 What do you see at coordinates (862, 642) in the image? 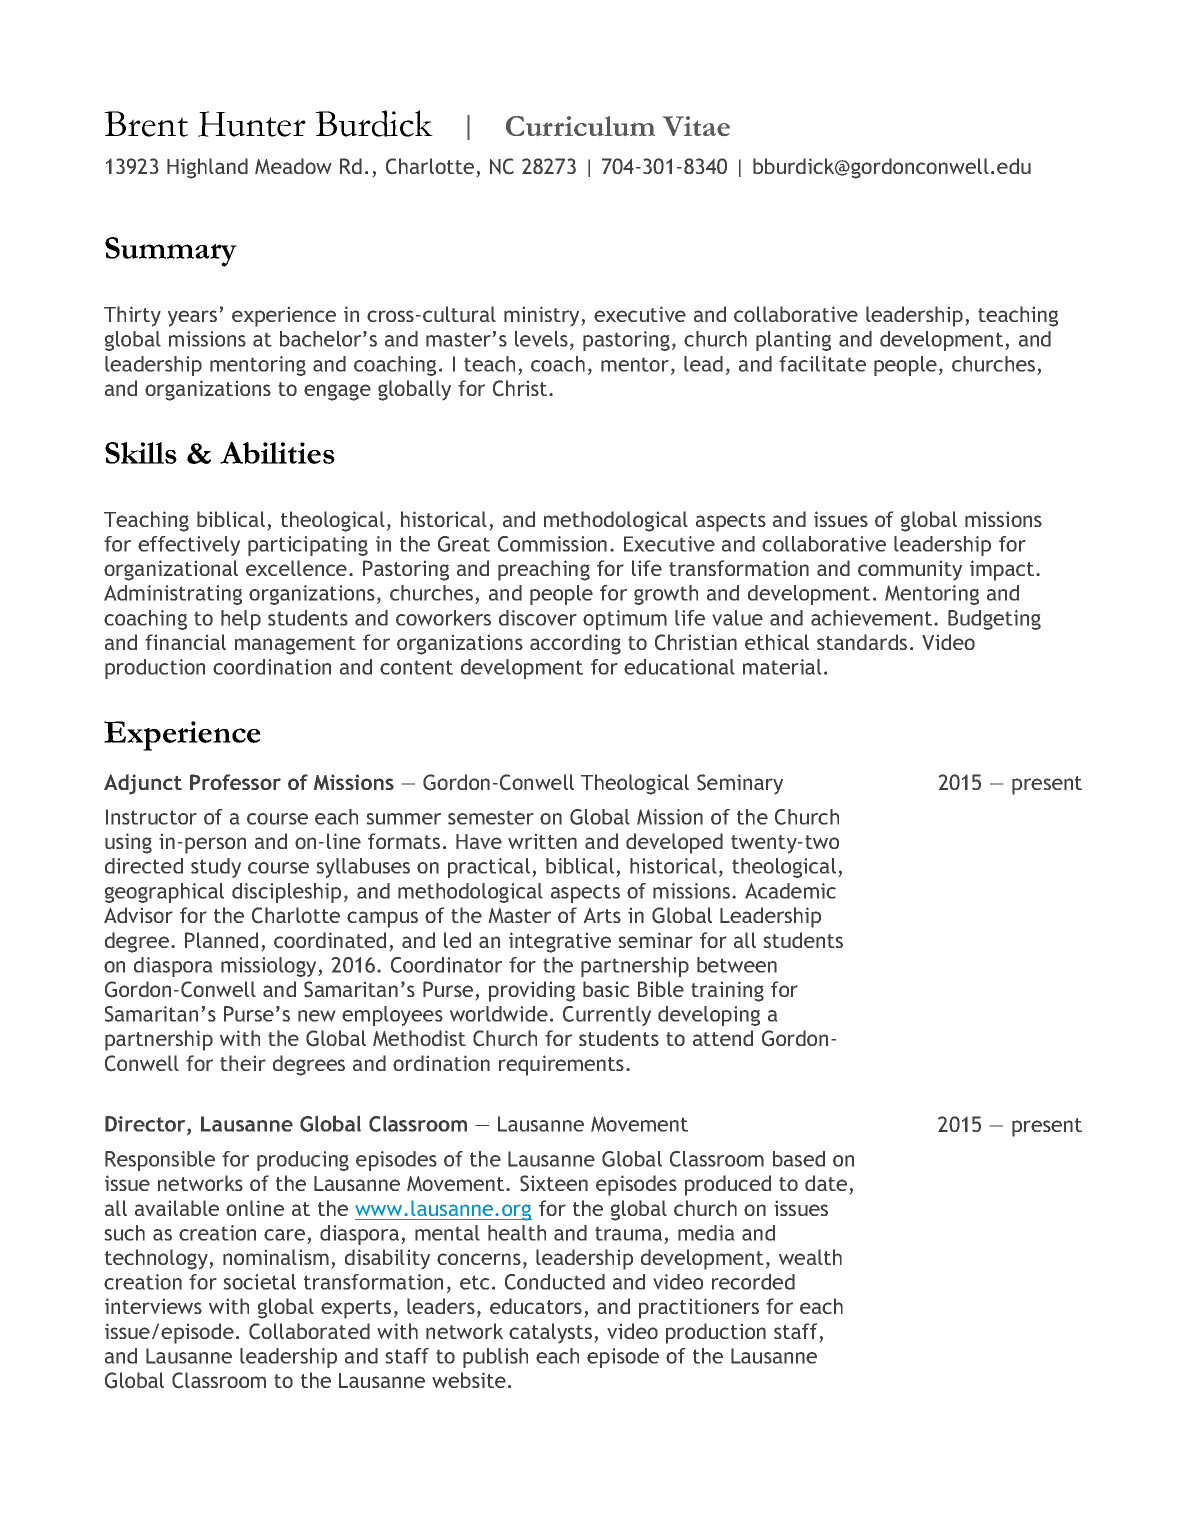
I see `standards` at bounding box center [862, 642].
